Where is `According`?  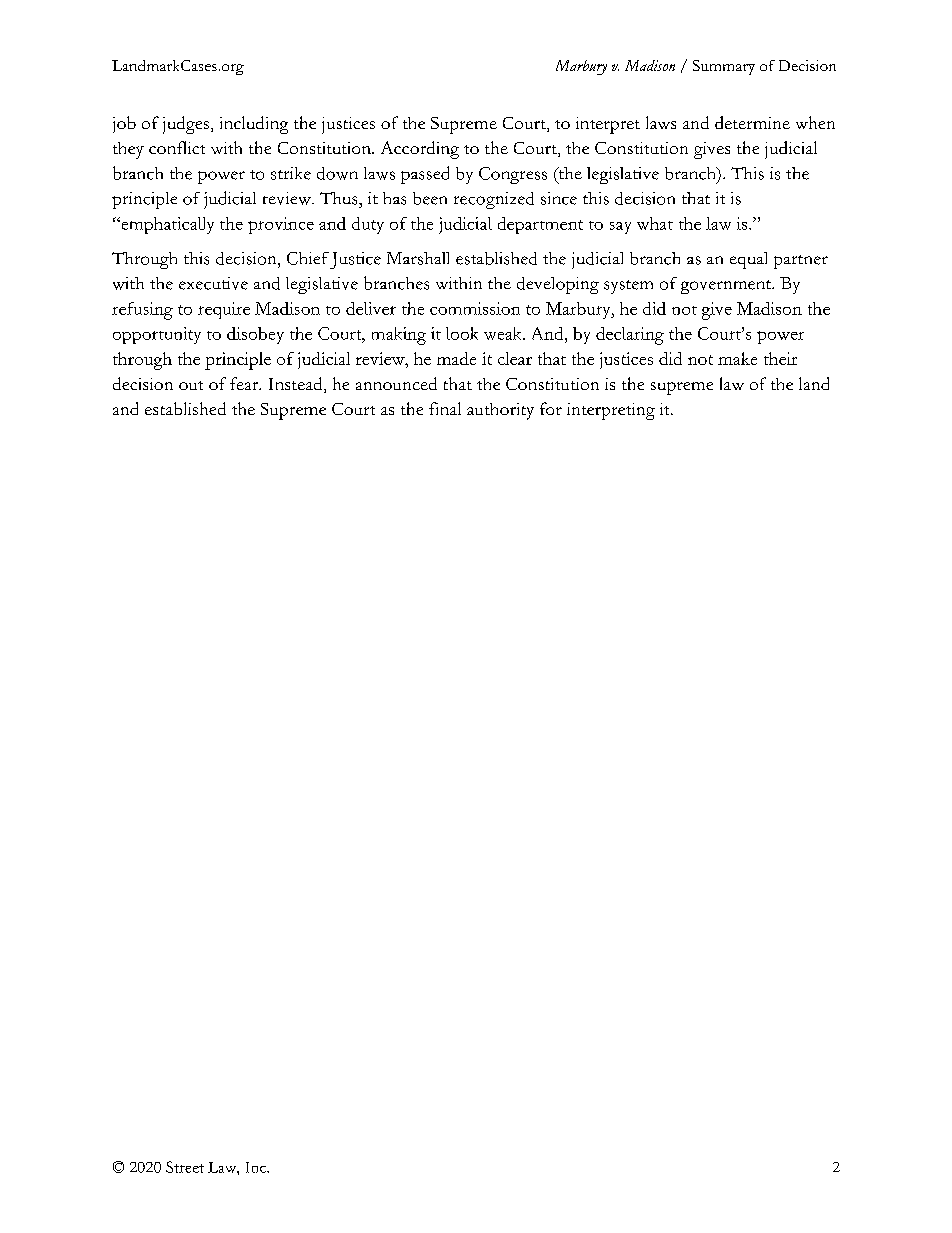
According is located at coordinates (420, 150).
